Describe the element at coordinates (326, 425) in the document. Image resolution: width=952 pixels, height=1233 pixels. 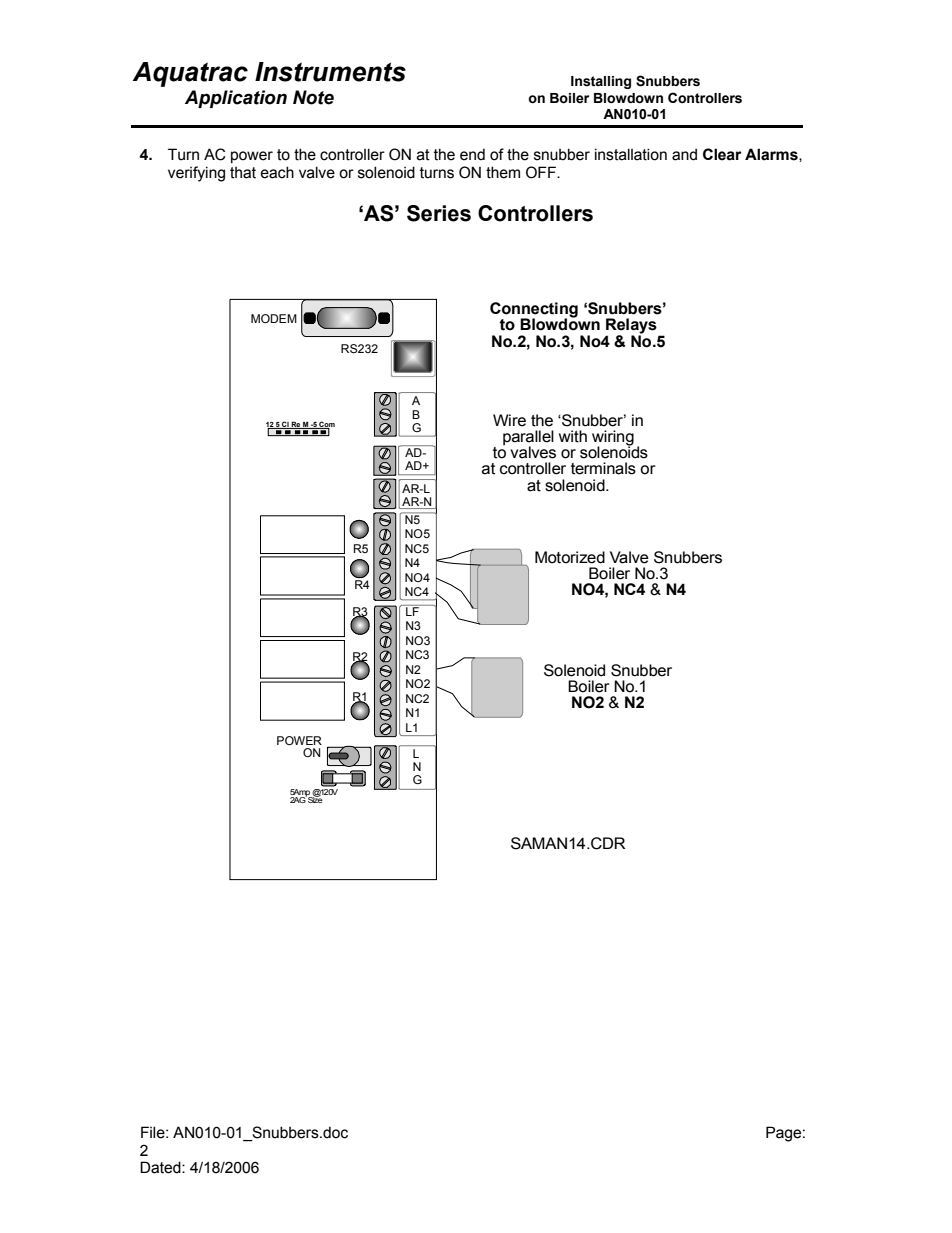
I see `Com` at that location.
